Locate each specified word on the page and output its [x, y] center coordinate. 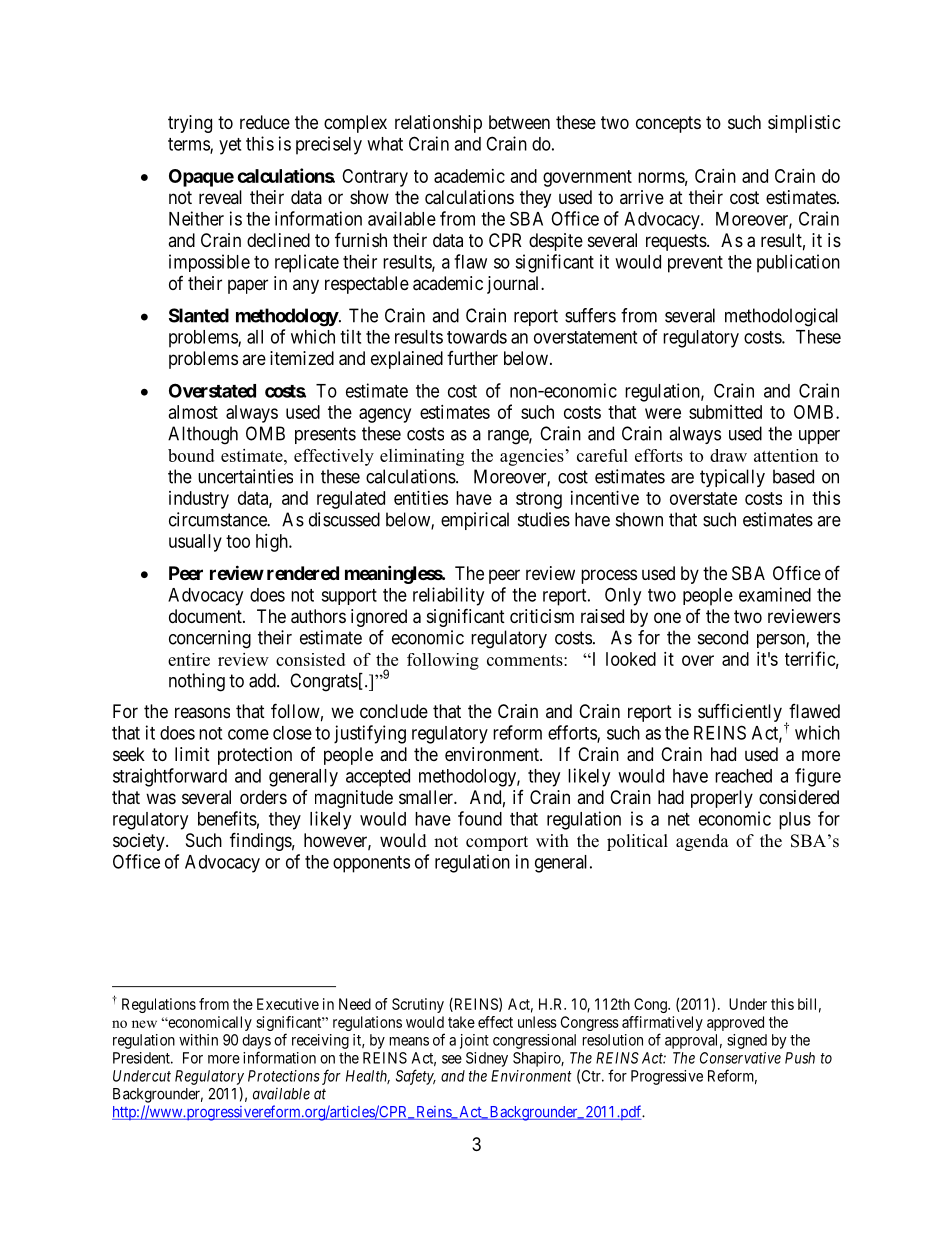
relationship [438, 124]
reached [743, 776]
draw [728, 455]
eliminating [422, 457]
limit [192, 754]
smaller [427, 797]
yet [230, 146]
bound [191, 455]
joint [474, 1041]
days [256, 1041]
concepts [668, 124]
